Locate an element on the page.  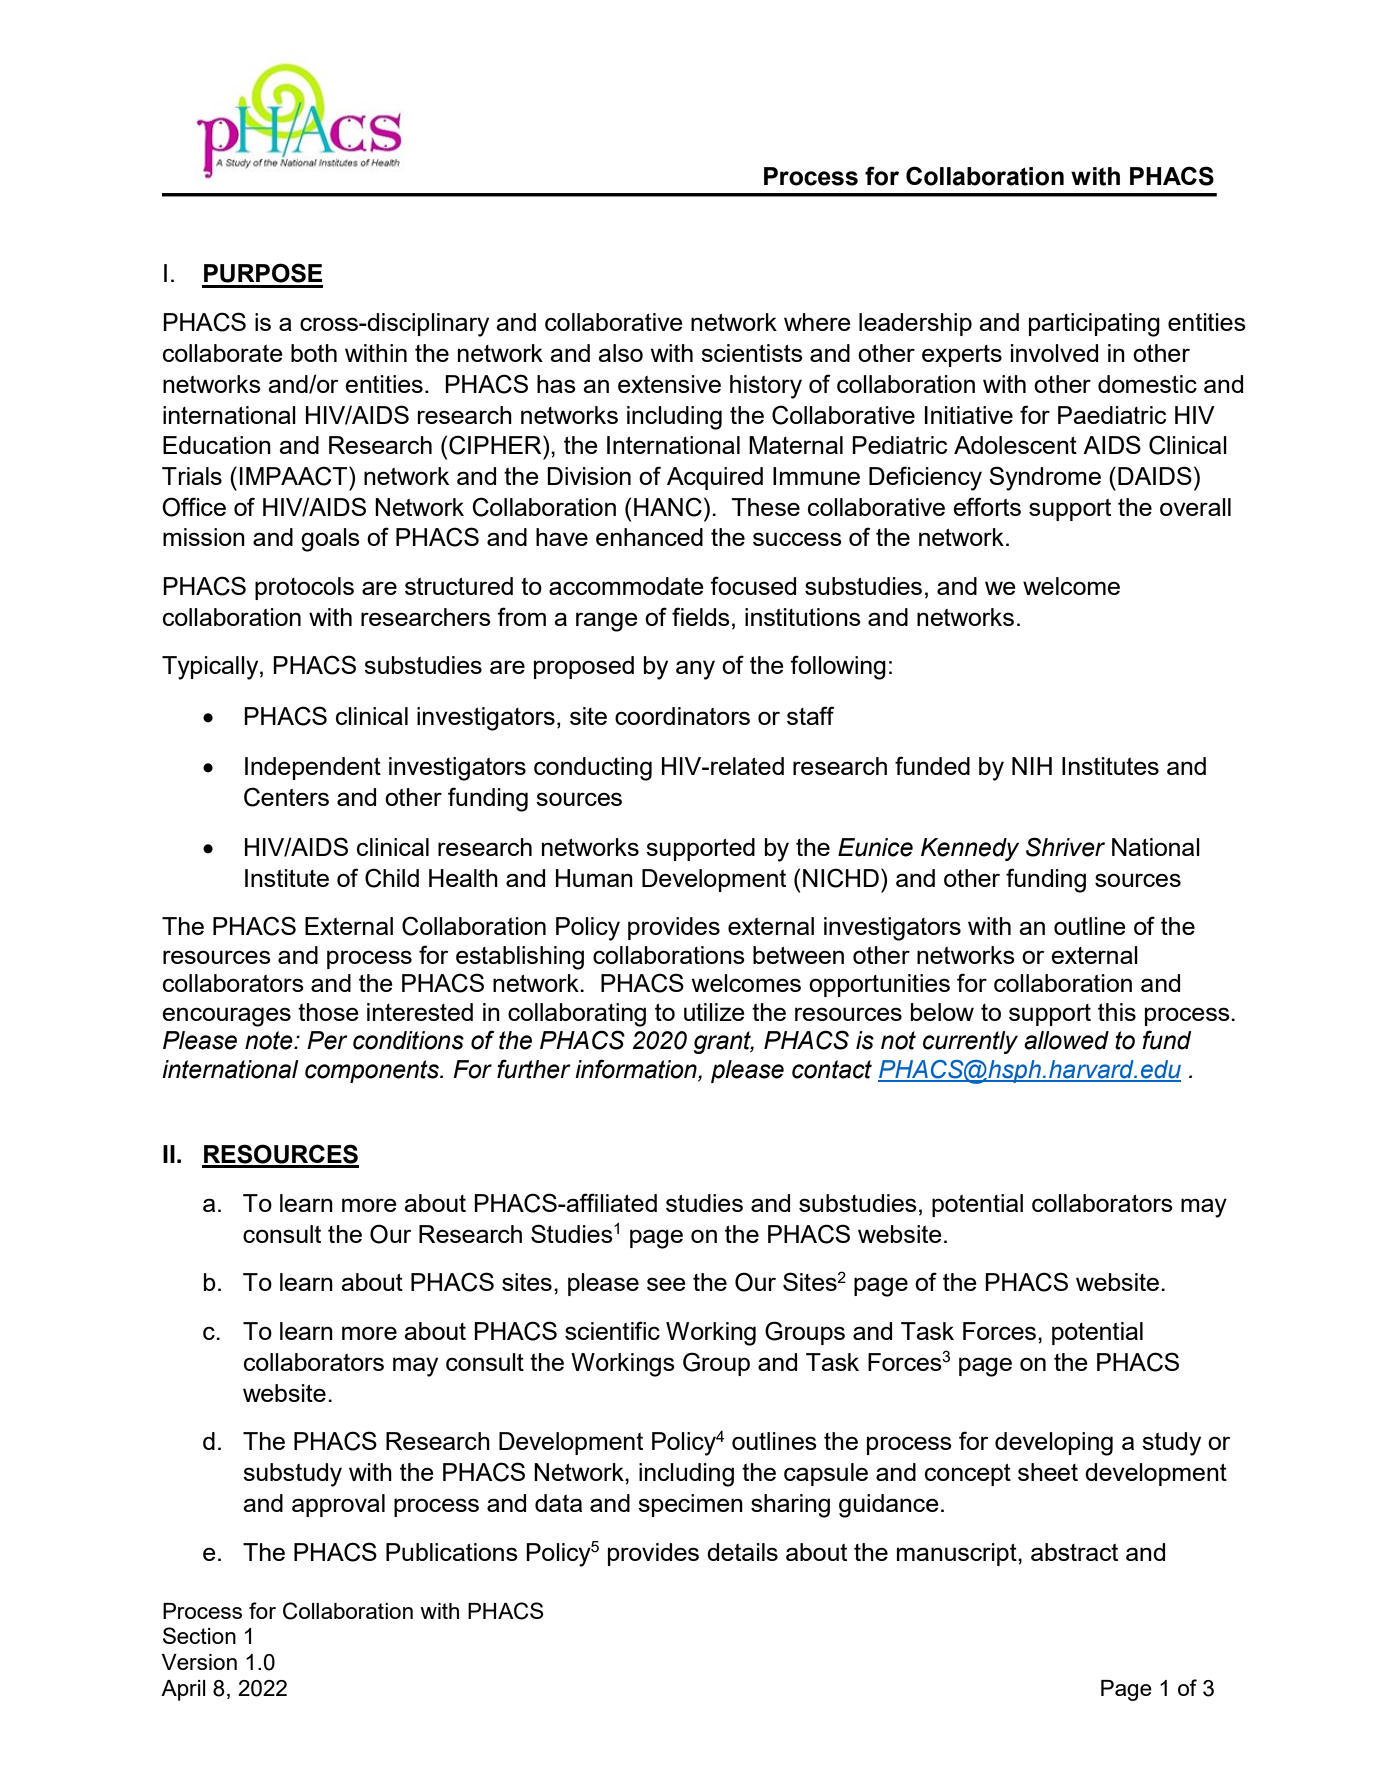
approval is located at coordinates (338, 1505).
